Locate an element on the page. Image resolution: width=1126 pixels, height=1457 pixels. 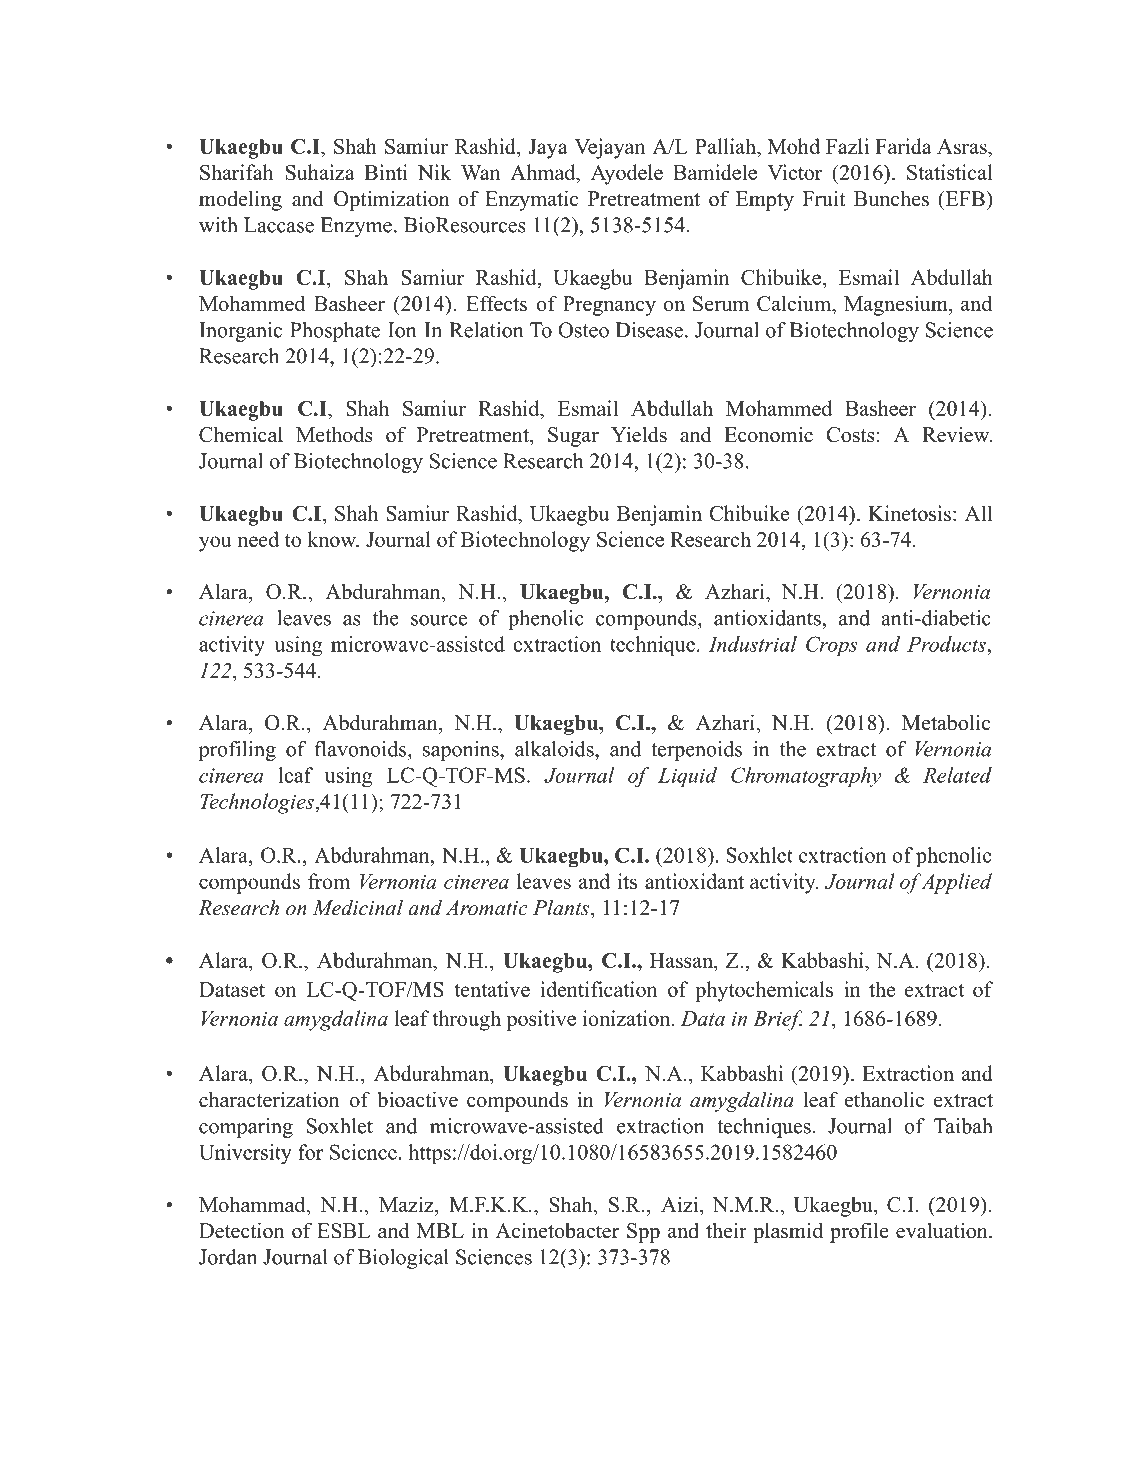
Bunches is located at coordinates (891, 198).
